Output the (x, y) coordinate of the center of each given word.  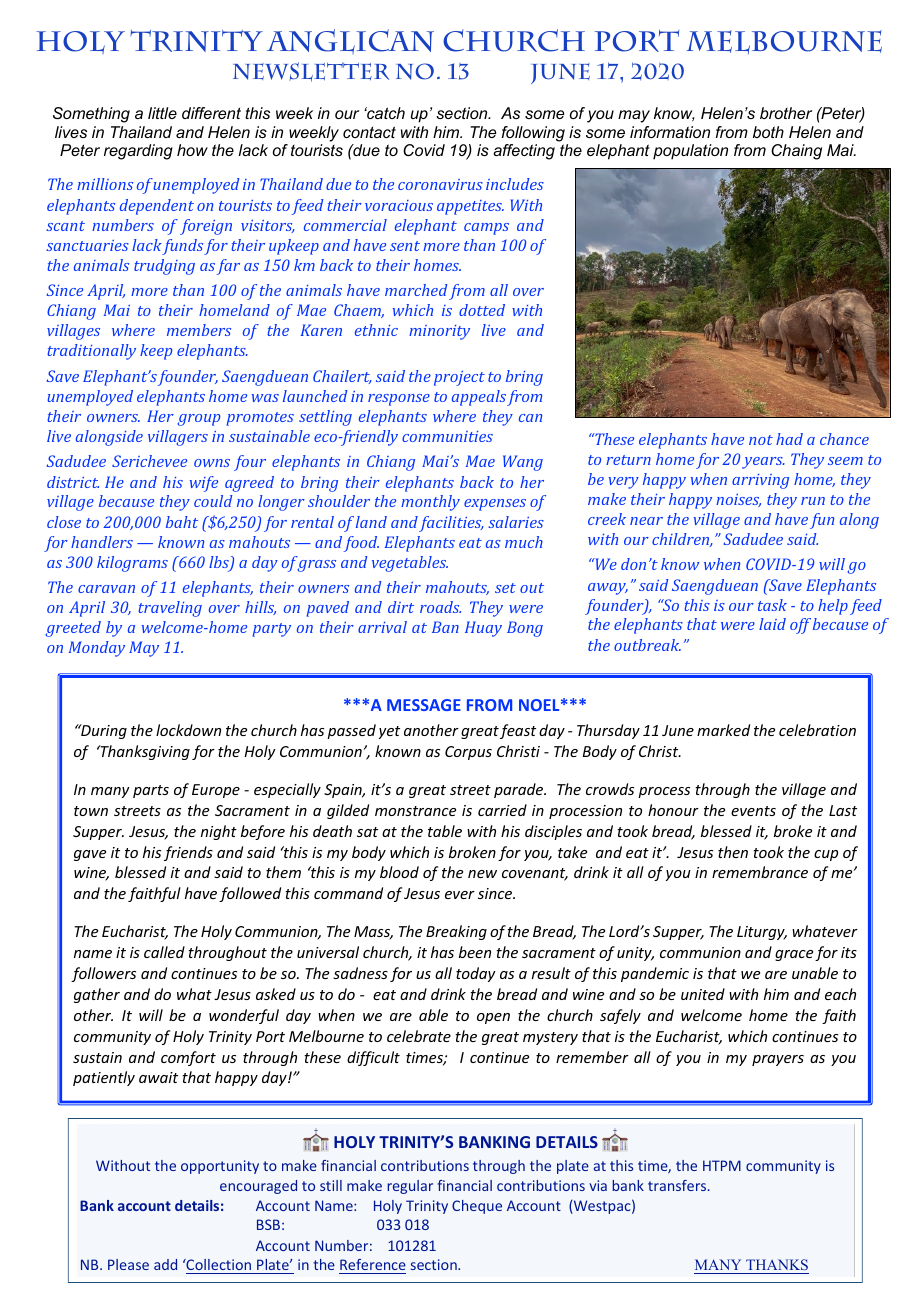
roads (440, 607)
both (768, 132)
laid (772, 624)
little (162, 113)
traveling (170, 609)
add (165, 1264)
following (533, 134)
